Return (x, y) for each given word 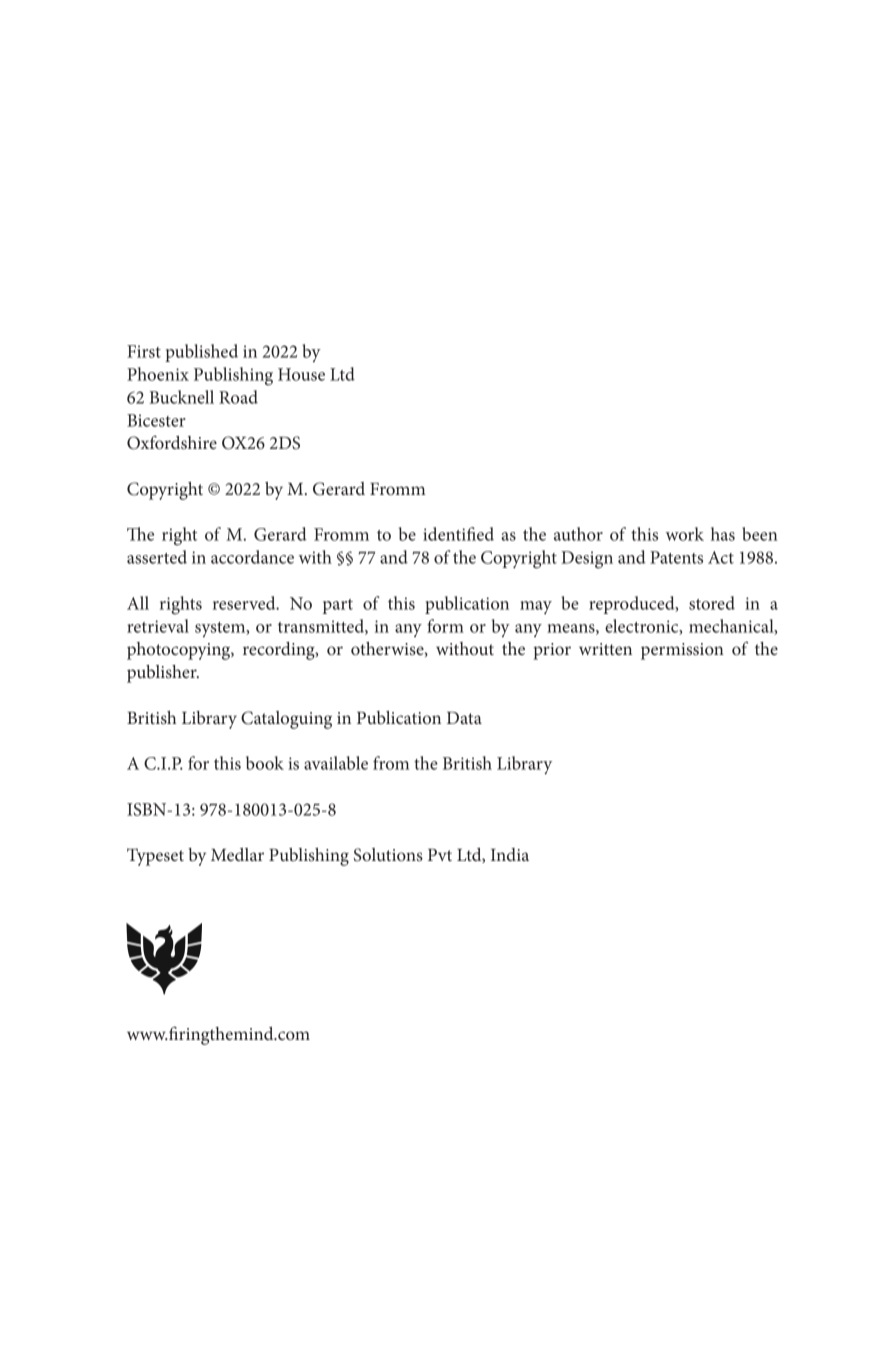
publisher (163, 674)
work (685, 534)
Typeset (155, 857)
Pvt (440, 855)
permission (682, 651)
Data (464, 718)
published (201, 353)
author (578, 534)
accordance (252, 557)
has (723, 534)
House (301, 374)
